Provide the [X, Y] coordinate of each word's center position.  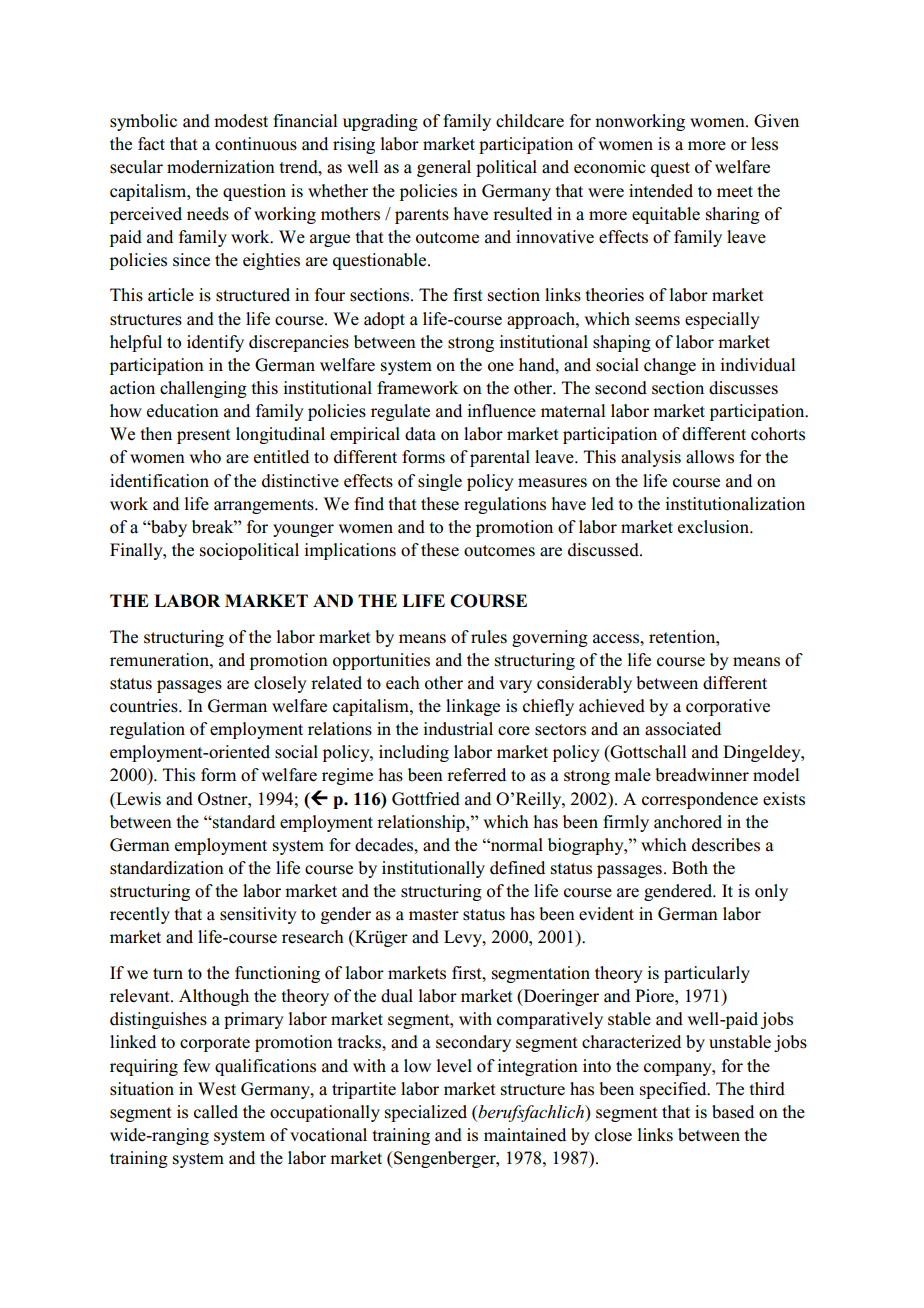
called [216, 1112]
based [733, 1112]
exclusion [715, 527]
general [444, 168]
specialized [426, 1113]
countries [145, 706]
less [764, 144]
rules [489, 637]
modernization [221, 167]
